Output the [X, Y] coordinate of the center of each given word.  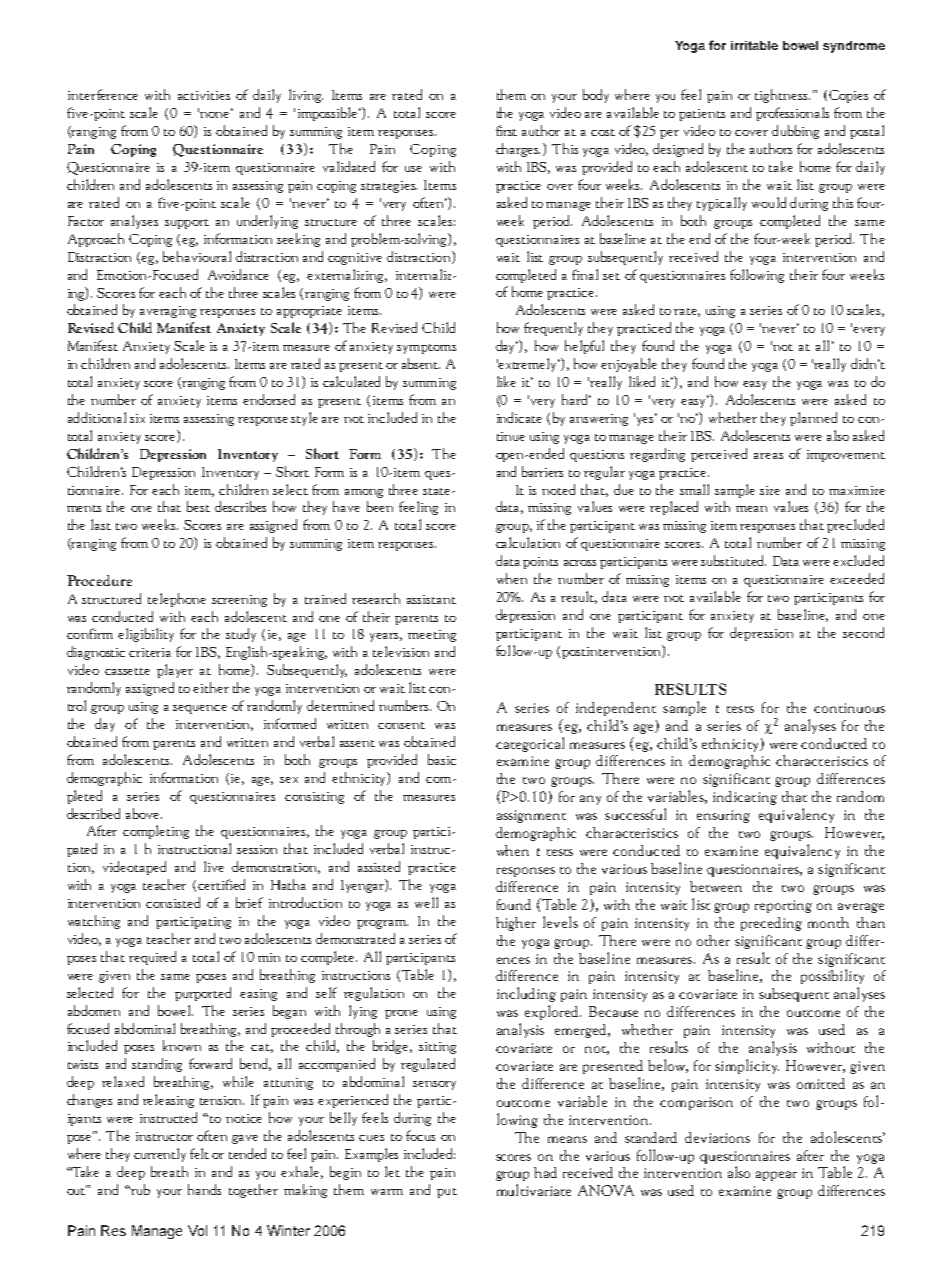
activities [204, 95]
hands [204, 1189]
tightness [782, 96]
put [447, 1193]
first [506, 130]
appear [776, 1176]
